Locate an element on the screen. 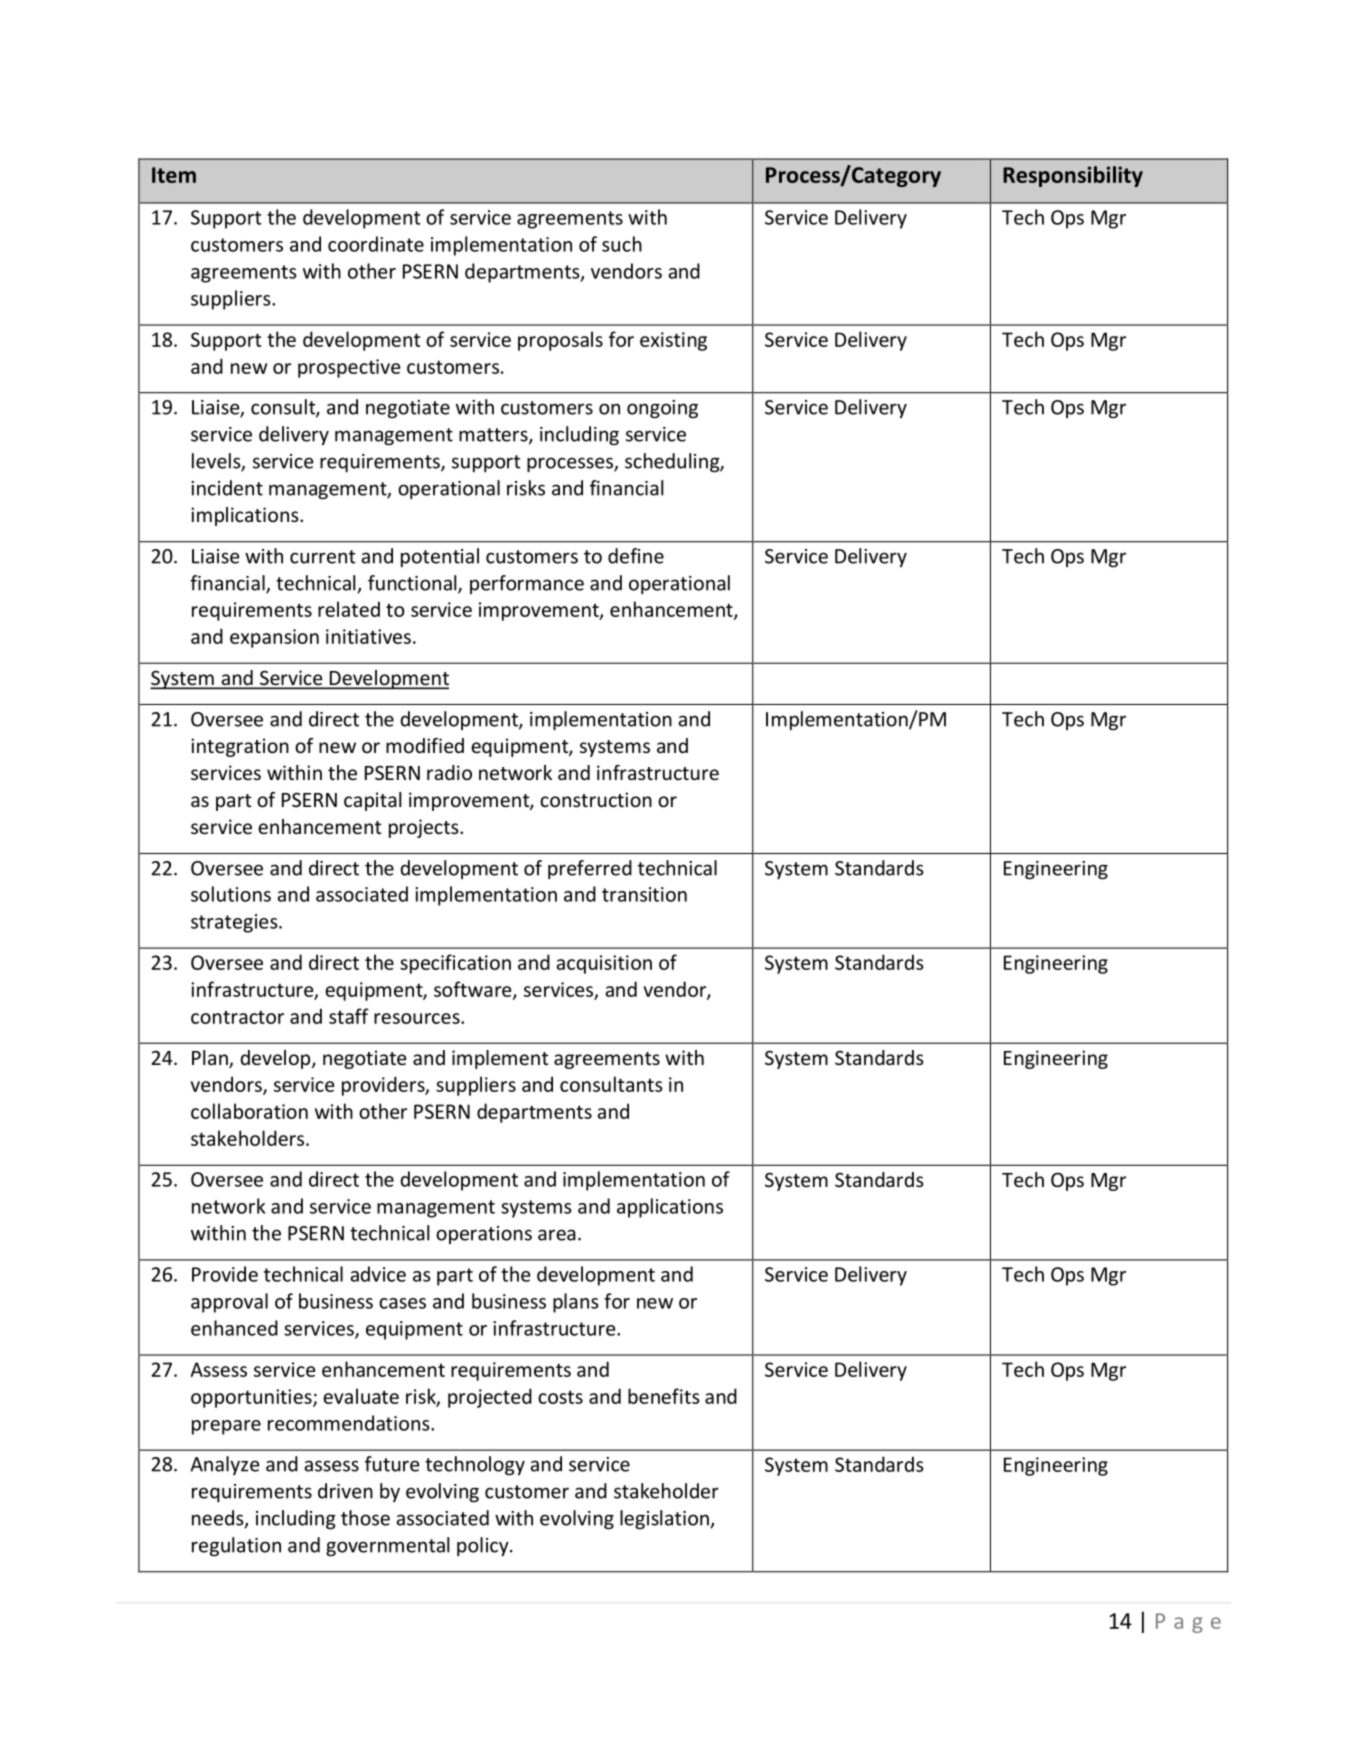 This screenshot has height=1744, width=1347. applications is located at coordinates (670, 1208).
